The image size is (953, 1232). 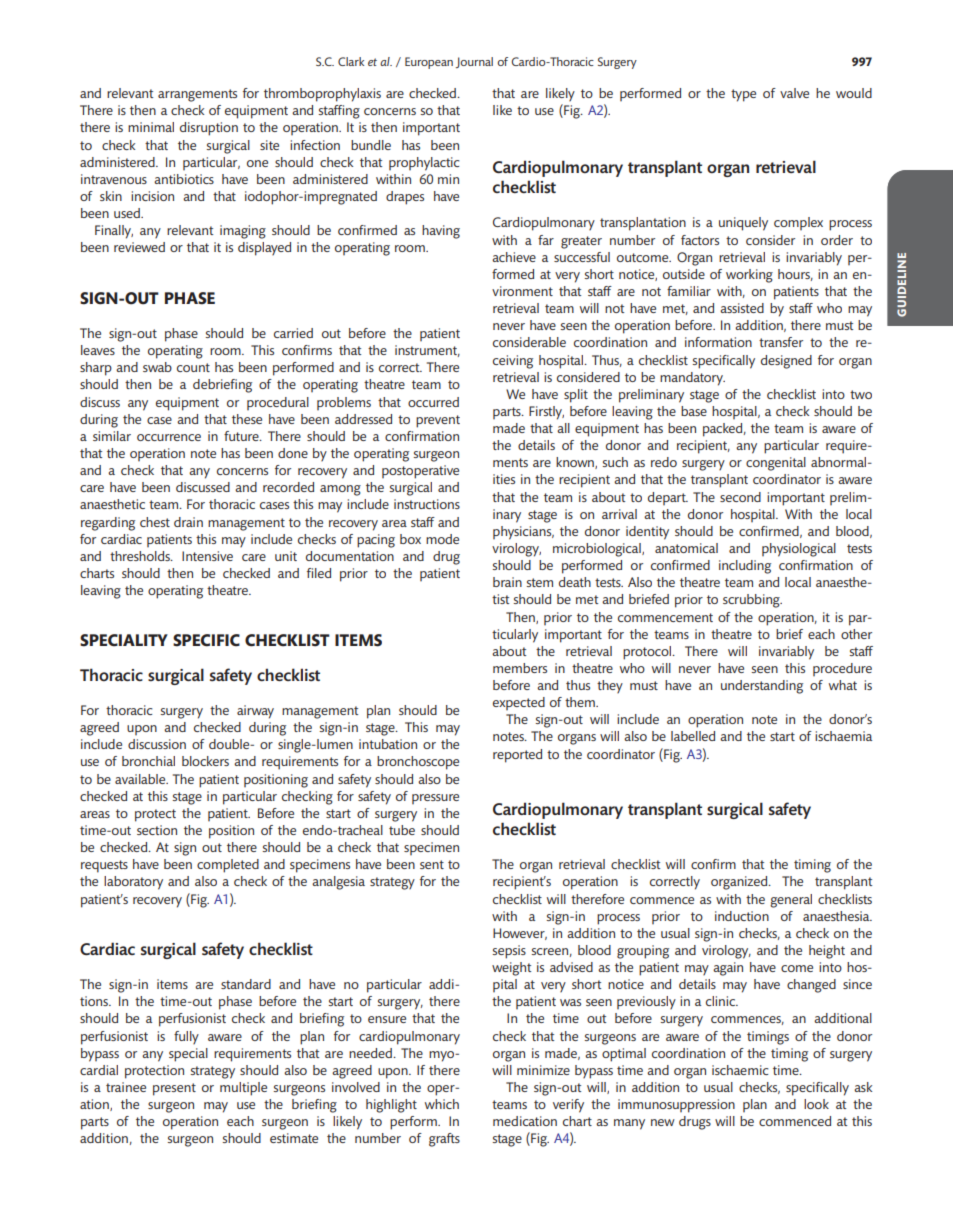 I want to click on blockers, so click(x=205, y=761).
